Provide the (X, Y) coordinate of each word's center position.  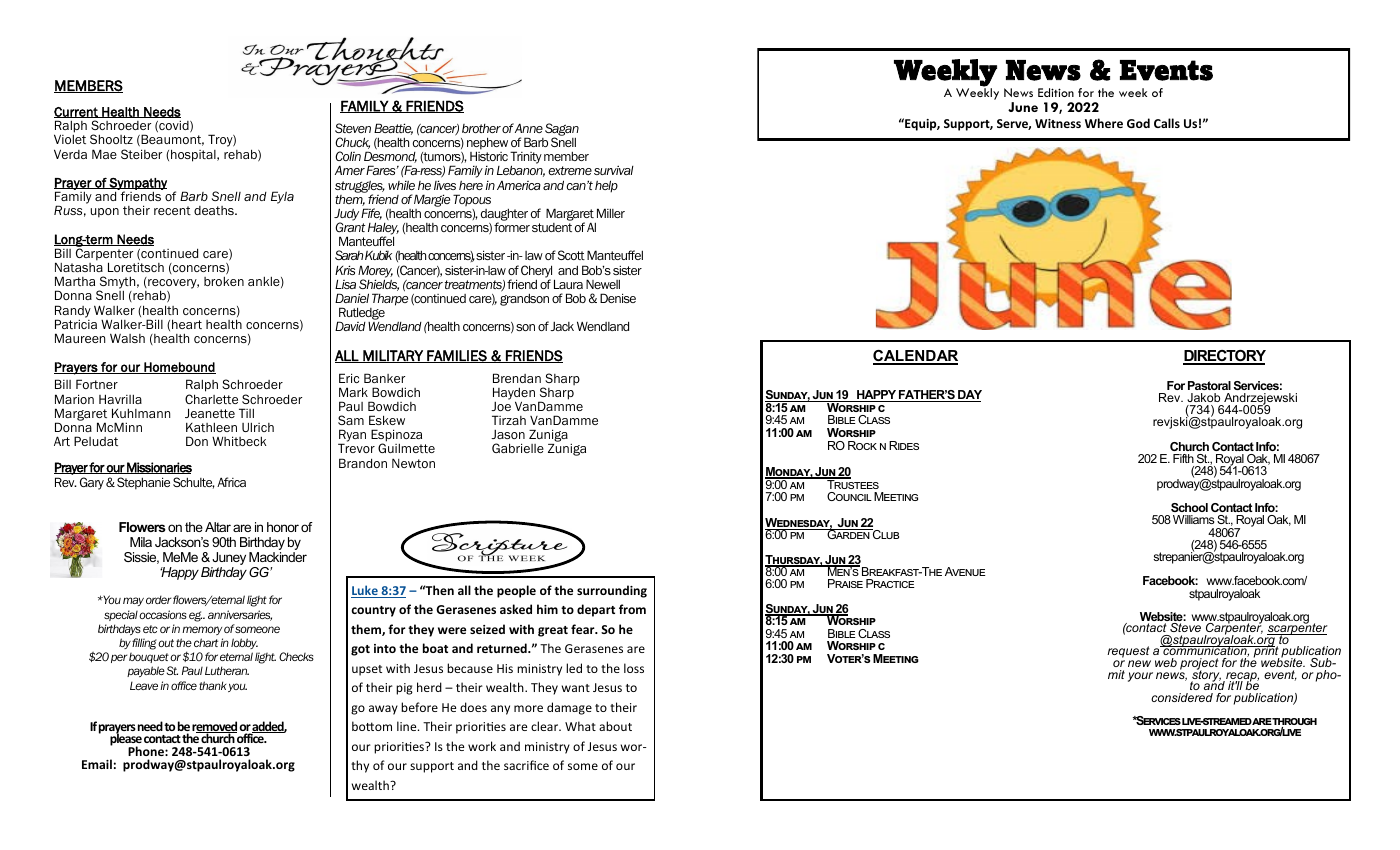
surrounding (612, 591)
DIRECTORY (1224, 357)
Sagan (562, 130)
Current (77, 112)
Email (97, 764)
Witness (1058, 123)
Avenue (965, 571)
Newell (603, 284)
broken (224, 281)
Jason (508, 434)
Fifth (1183, 458)
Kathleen (211, 427)
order (158, 599)
